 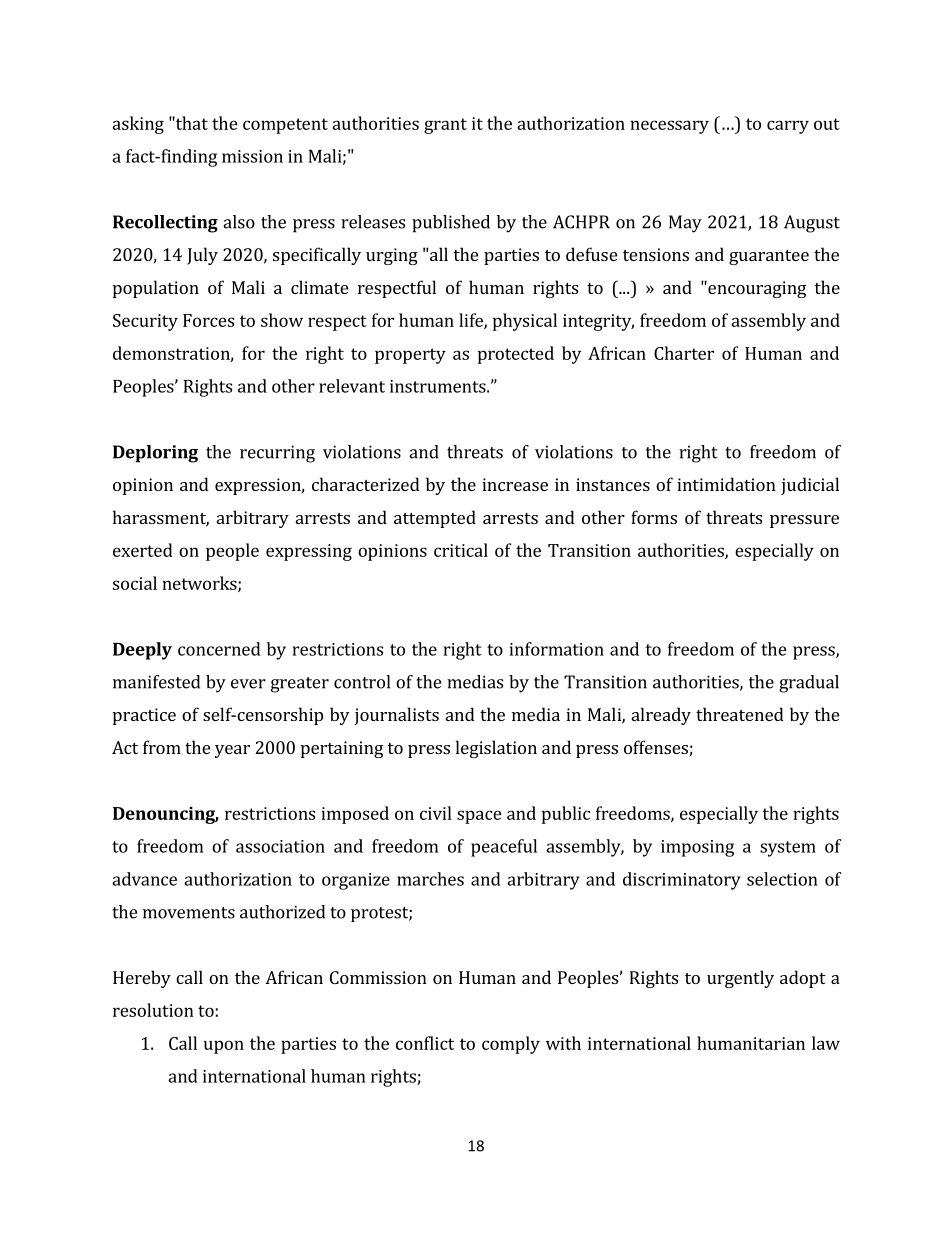 I want to click on year, so click(x=232, y=751).
